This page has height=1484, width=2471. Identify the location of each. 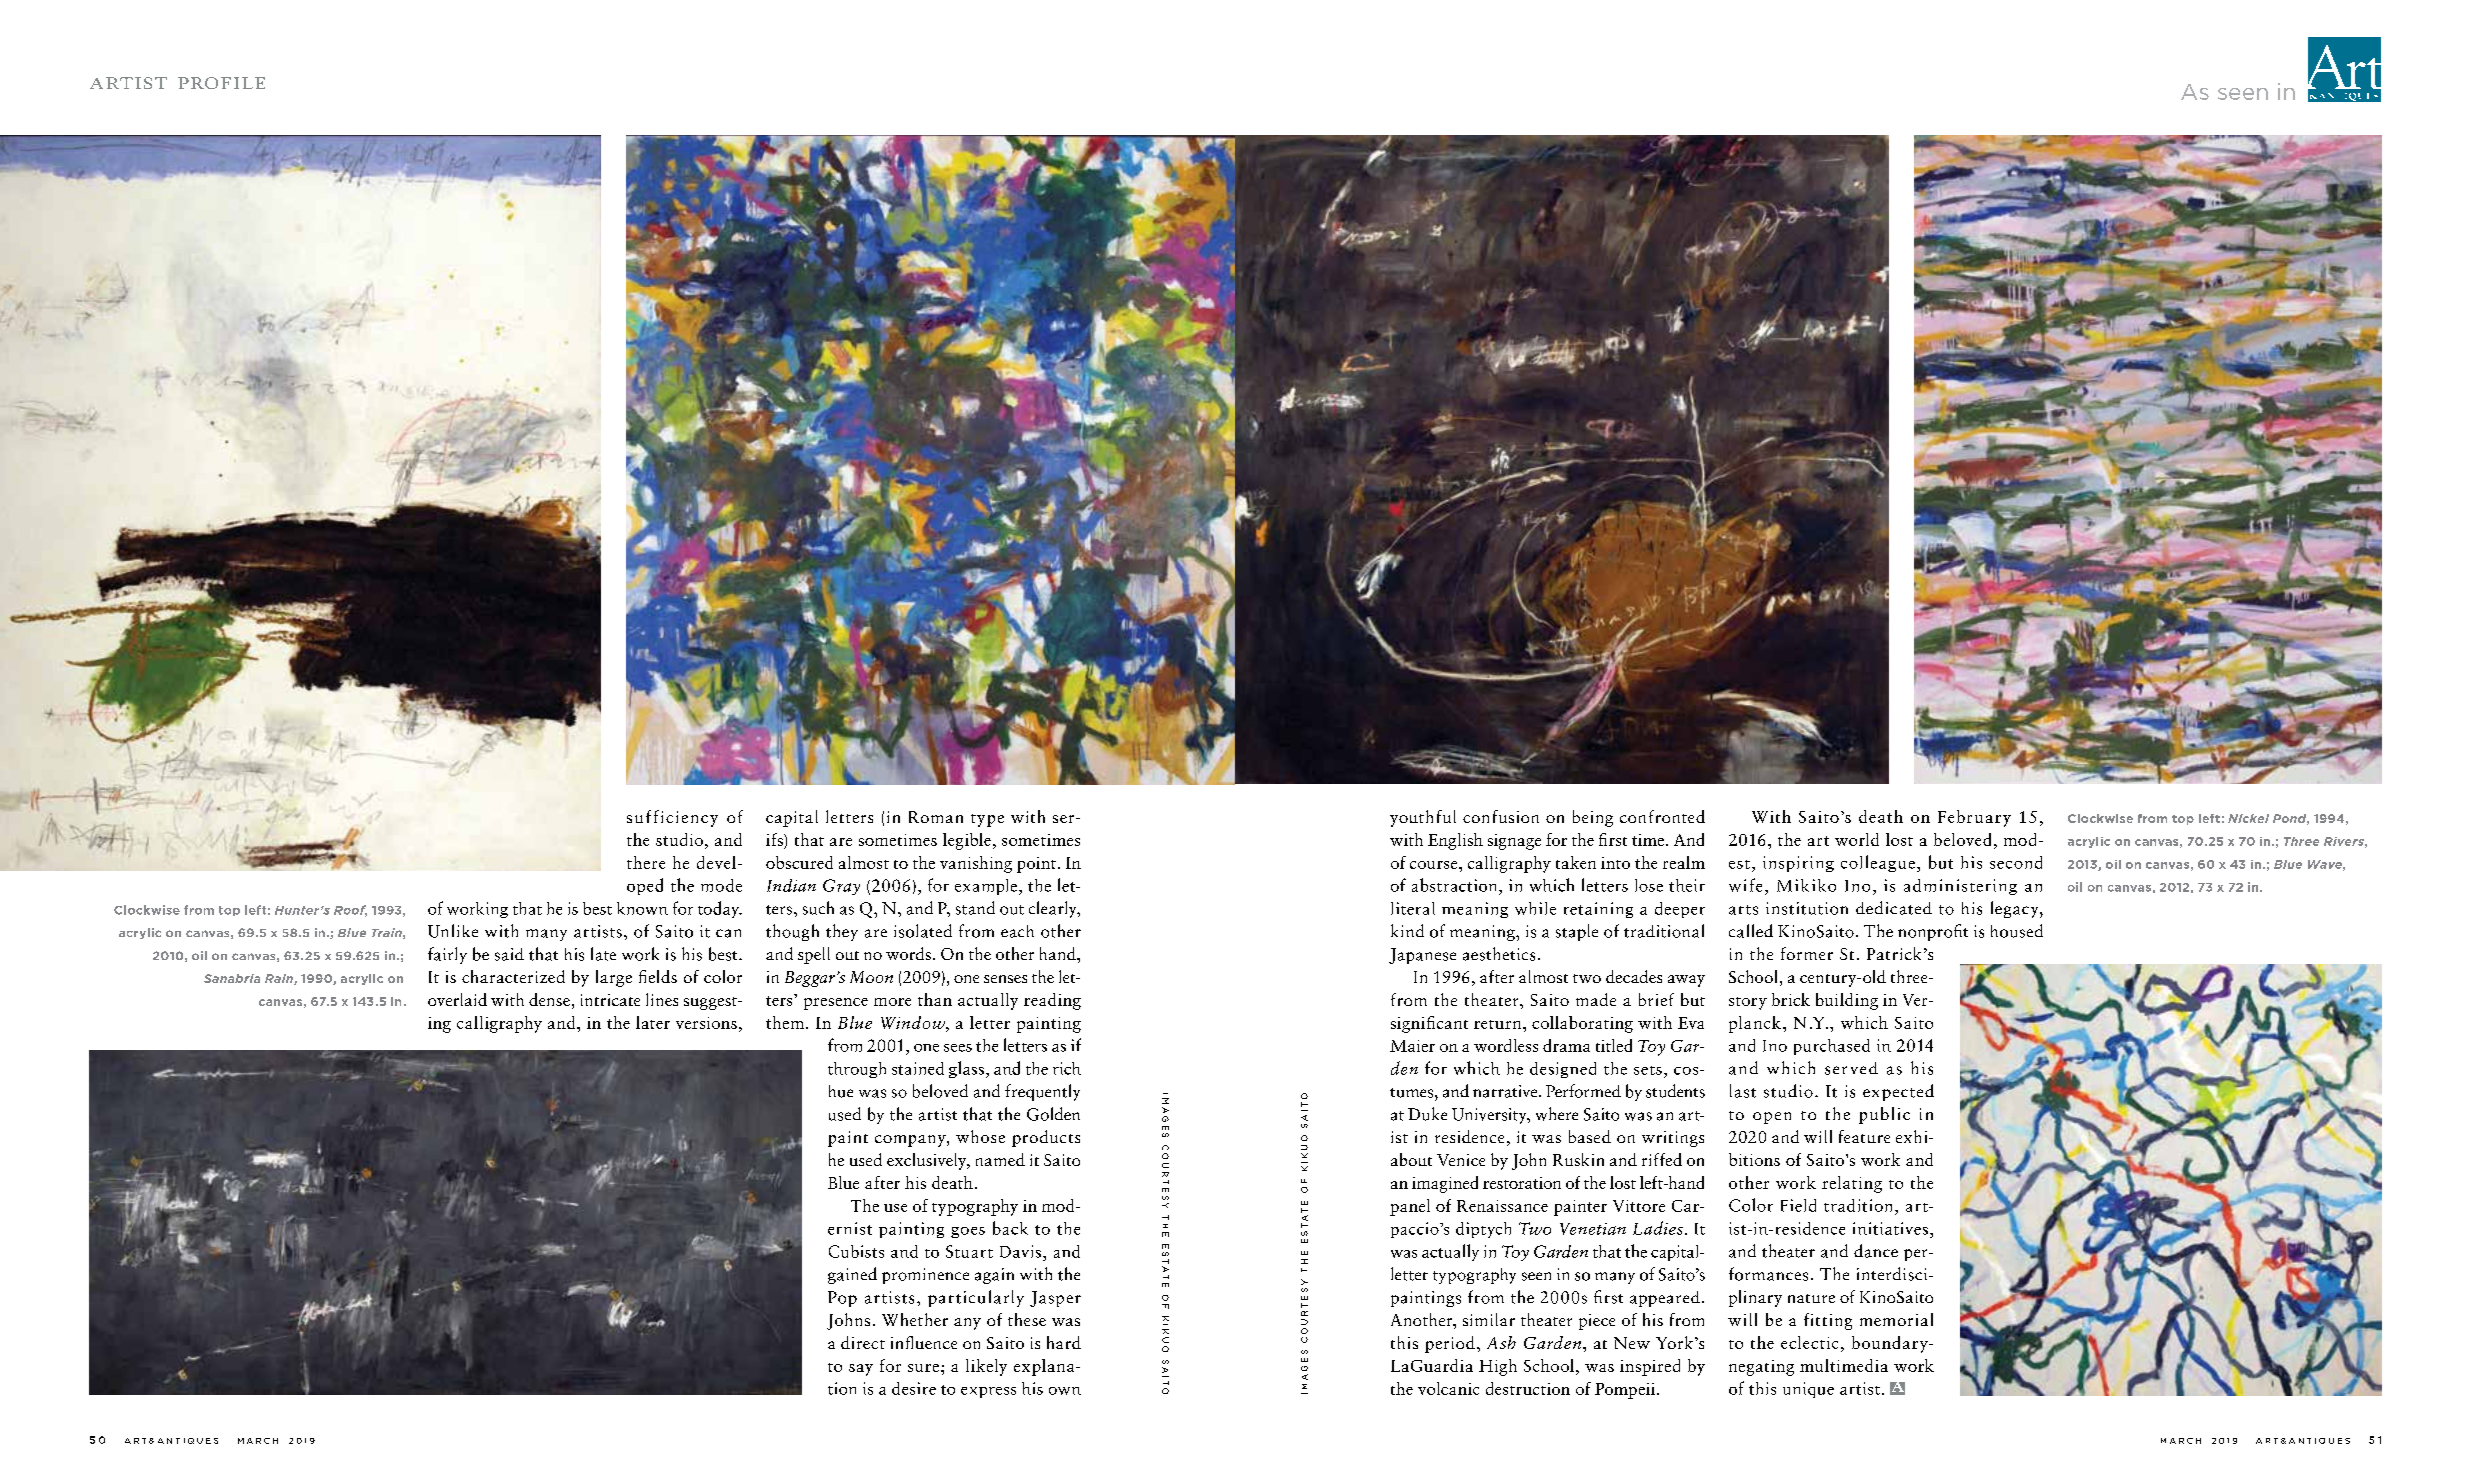
(1017, 931).
